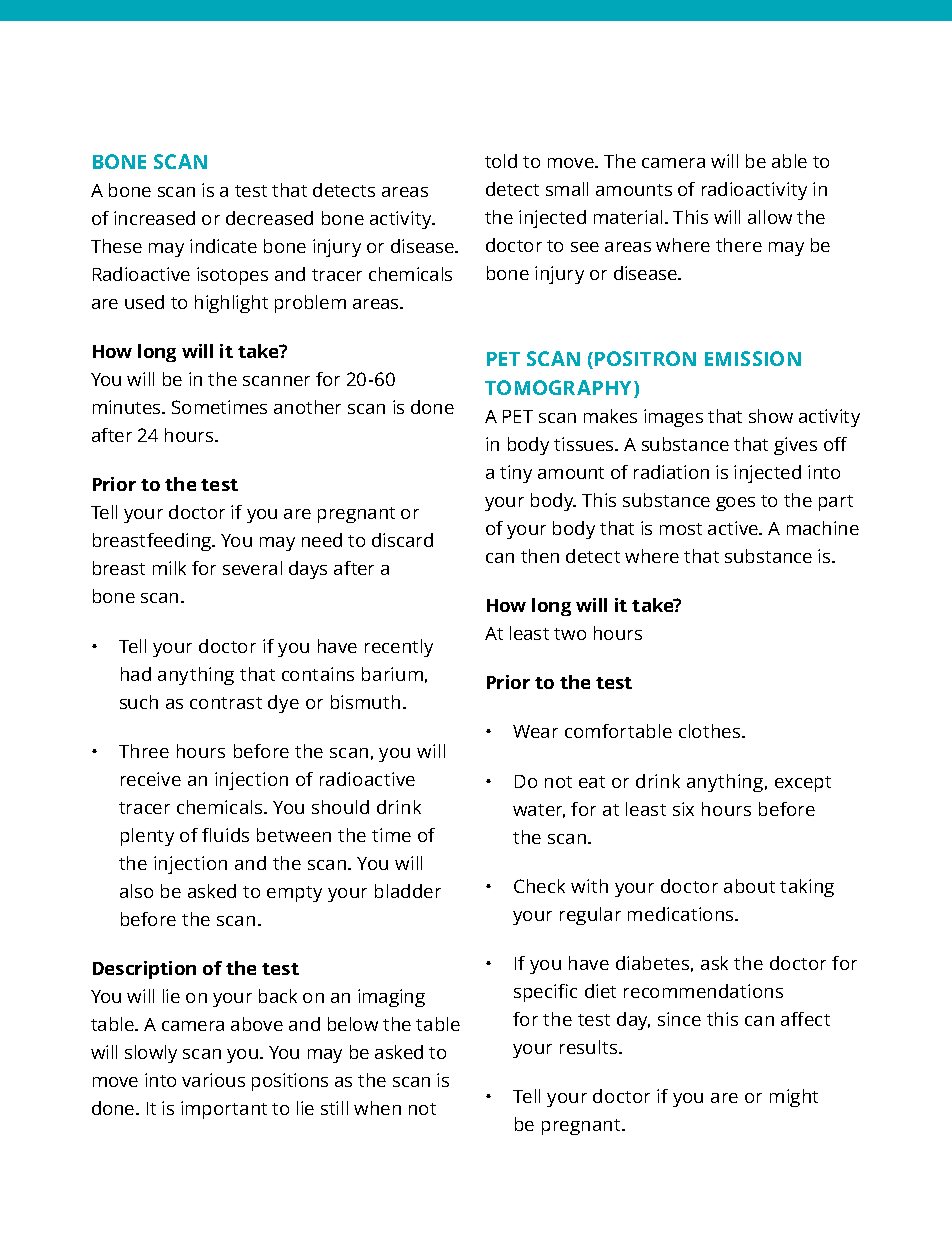  Describe the element at coordinates (128, 407) in the screenshot. I see `minutes` at that location.
